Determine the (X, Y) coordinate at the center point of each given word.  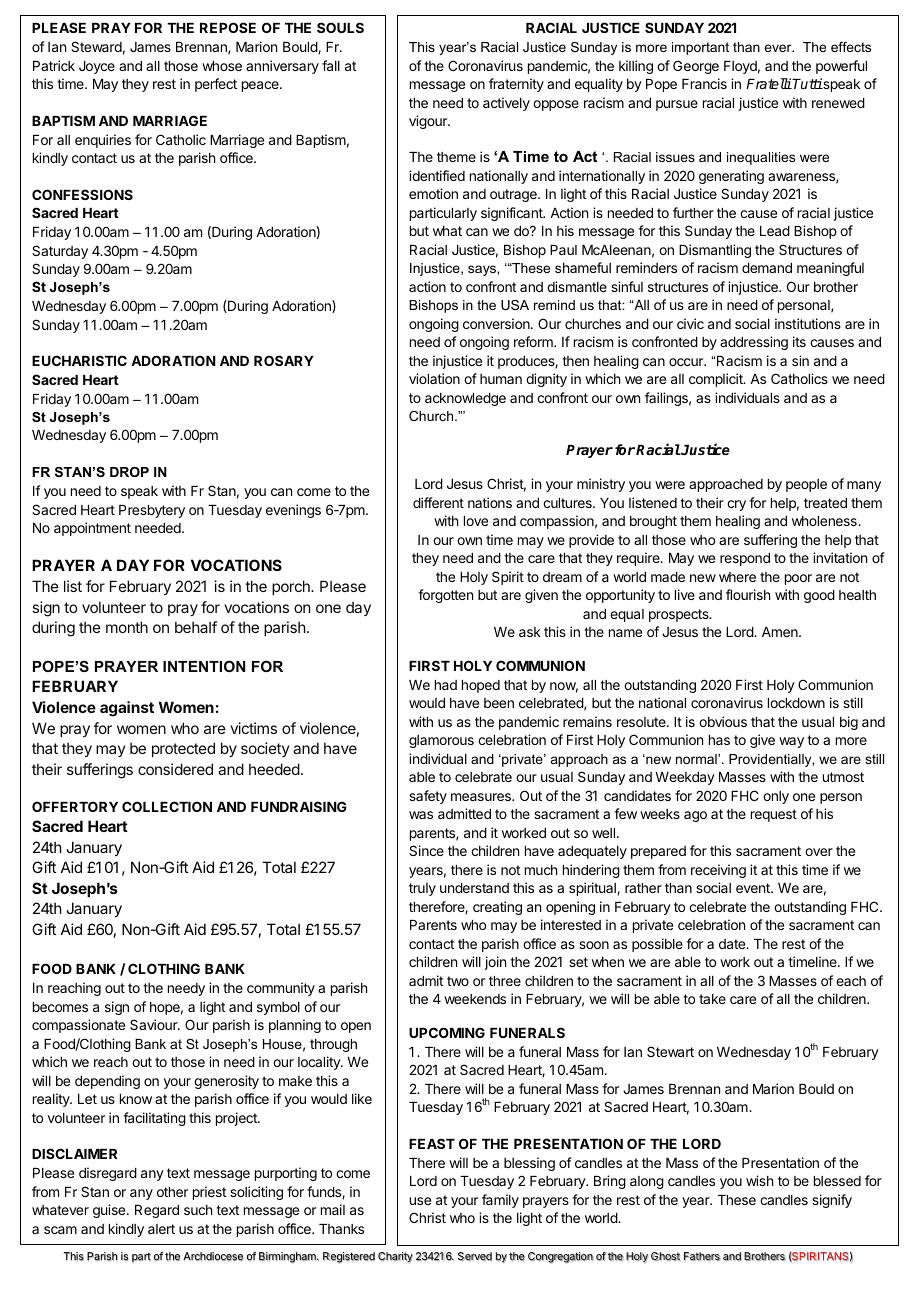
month (127, 627)
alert (161, 1229)
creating (497, 908)
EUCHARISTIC (79, 360)
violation (434, 378)
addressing (754, 343)
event (754, 888)
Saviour (155, 1024)
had (446, 685)
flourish (748, 594)
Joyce (97, 67)
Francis (704, 83)
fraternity (516, 85)
